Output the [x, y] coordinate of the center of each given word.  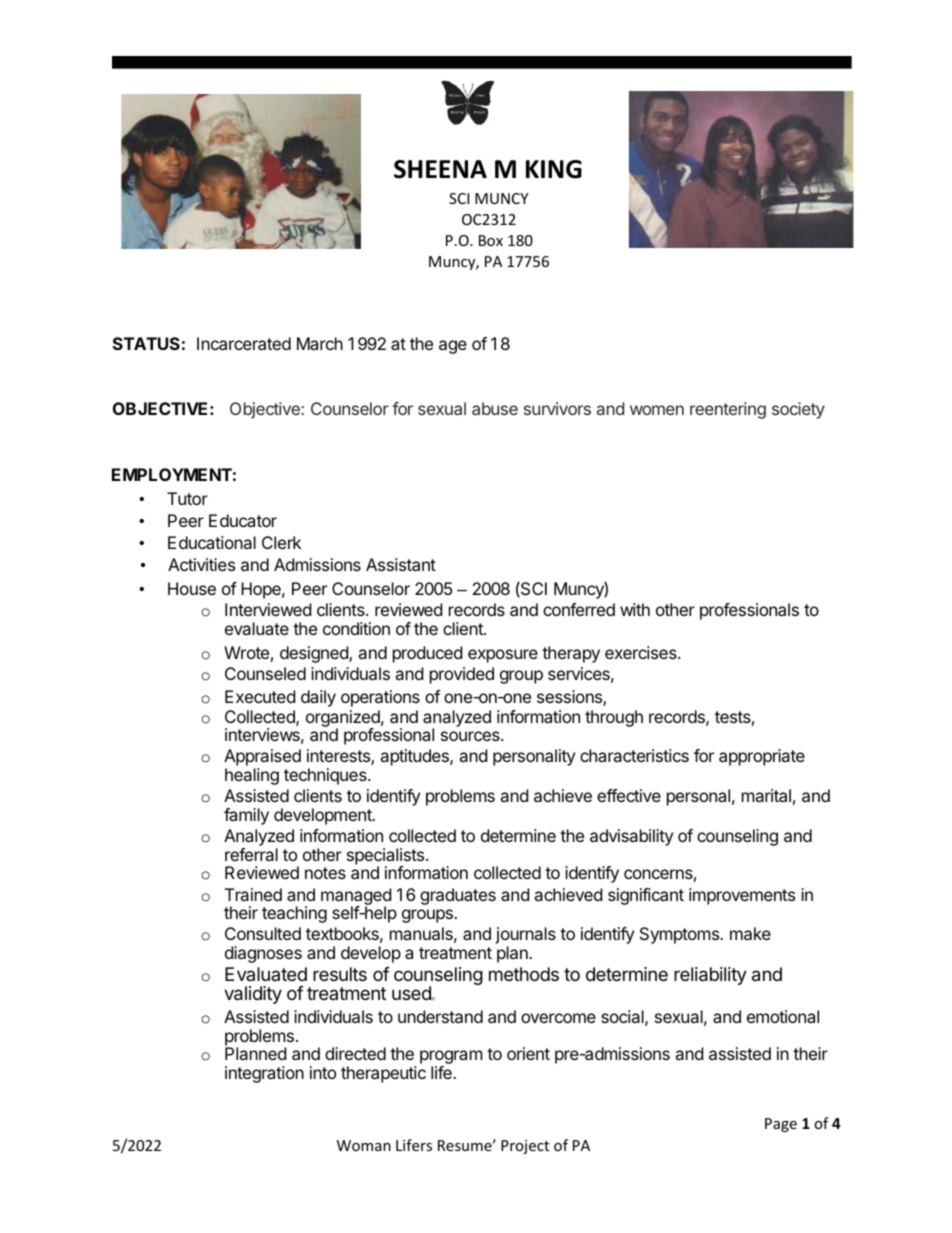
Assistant [401, 564]
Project [525, 1147]
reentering [728, 410]
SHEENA [440, 169]
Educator [243, 520]
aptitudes [415, 757]
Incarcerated [244, 343]
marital [766, 795]
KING [554, 169]
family [246, 816]
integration [264, 1074]
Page [781, 1125]
